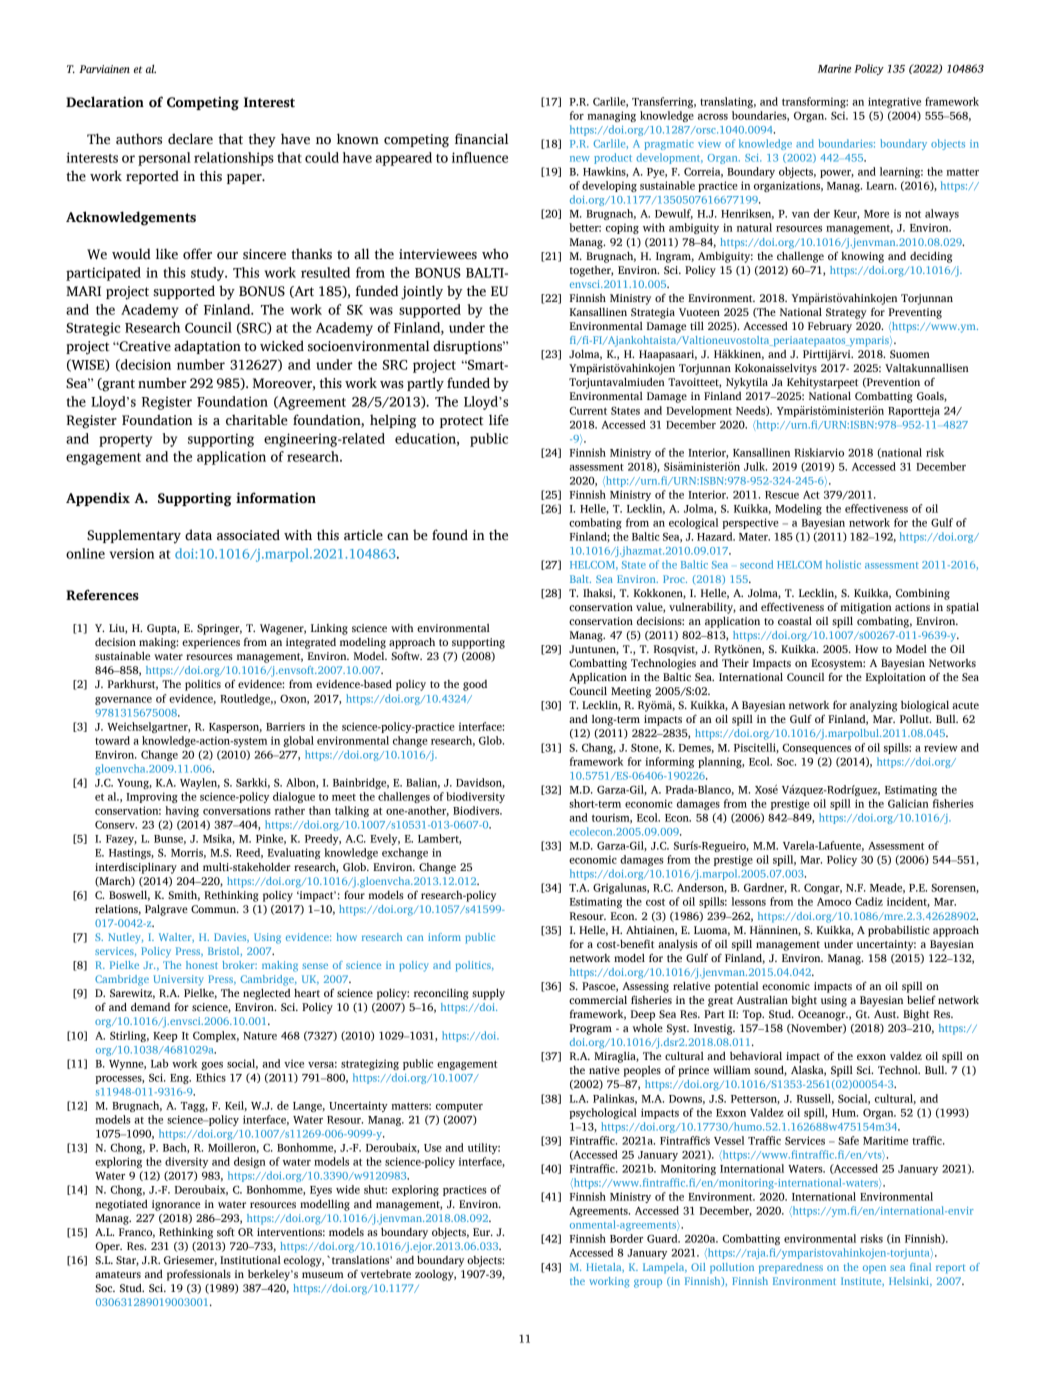  Describe the element at coordinates (199, 1275) in the screenshot. I see `professionals` at that location.
